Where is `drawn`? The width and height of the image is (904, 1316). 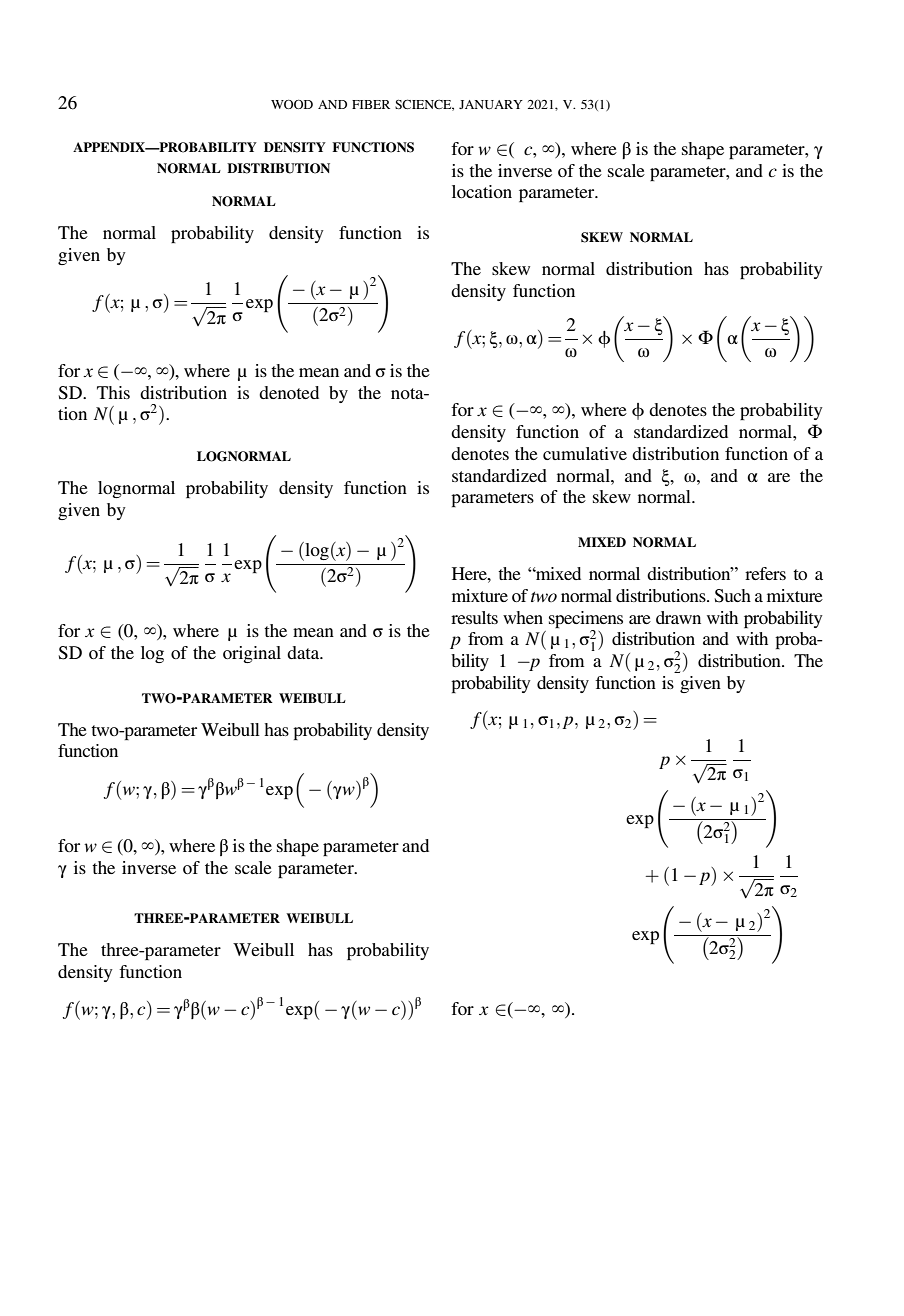 drawn is located at coordinates (678, 617).
